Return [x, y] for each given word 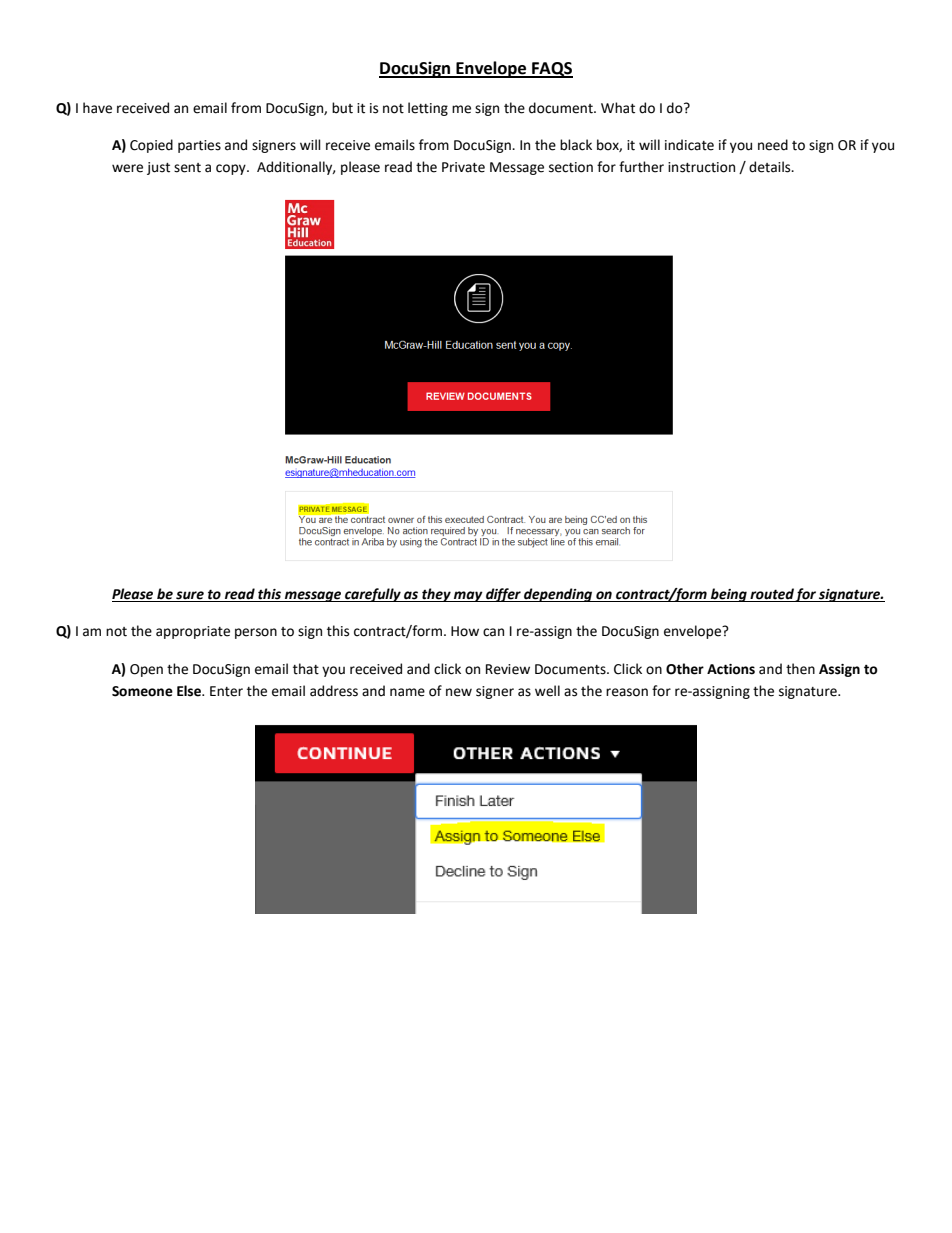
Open [146, 670]
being [729, 595]
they [436, 595]
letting [428, 109]
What [618, 108]
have [97, 108]
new [459, 692]
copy [232, 169]
